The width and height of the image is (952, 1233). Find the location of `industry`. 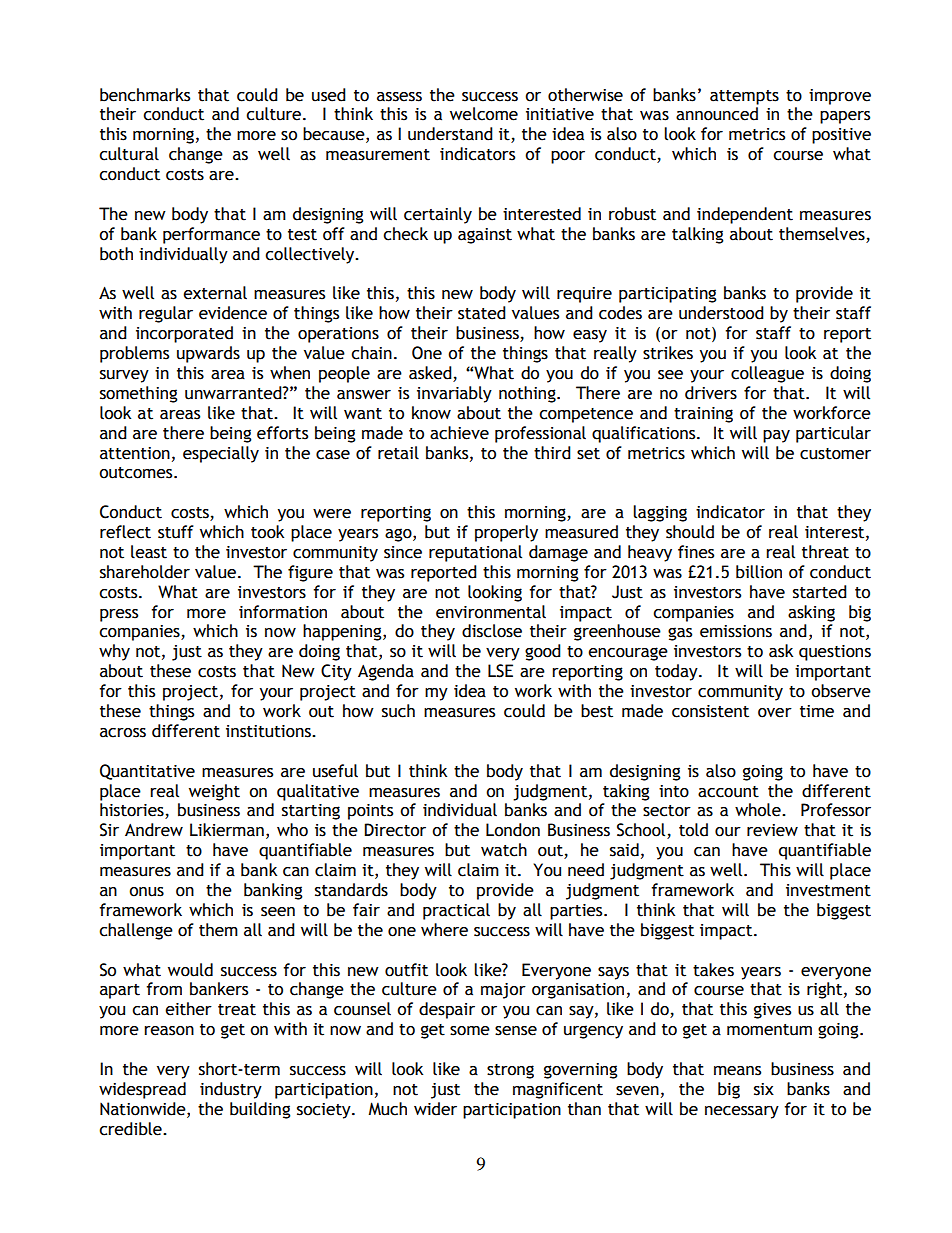

industry is located at coordinates (231, 1090).
